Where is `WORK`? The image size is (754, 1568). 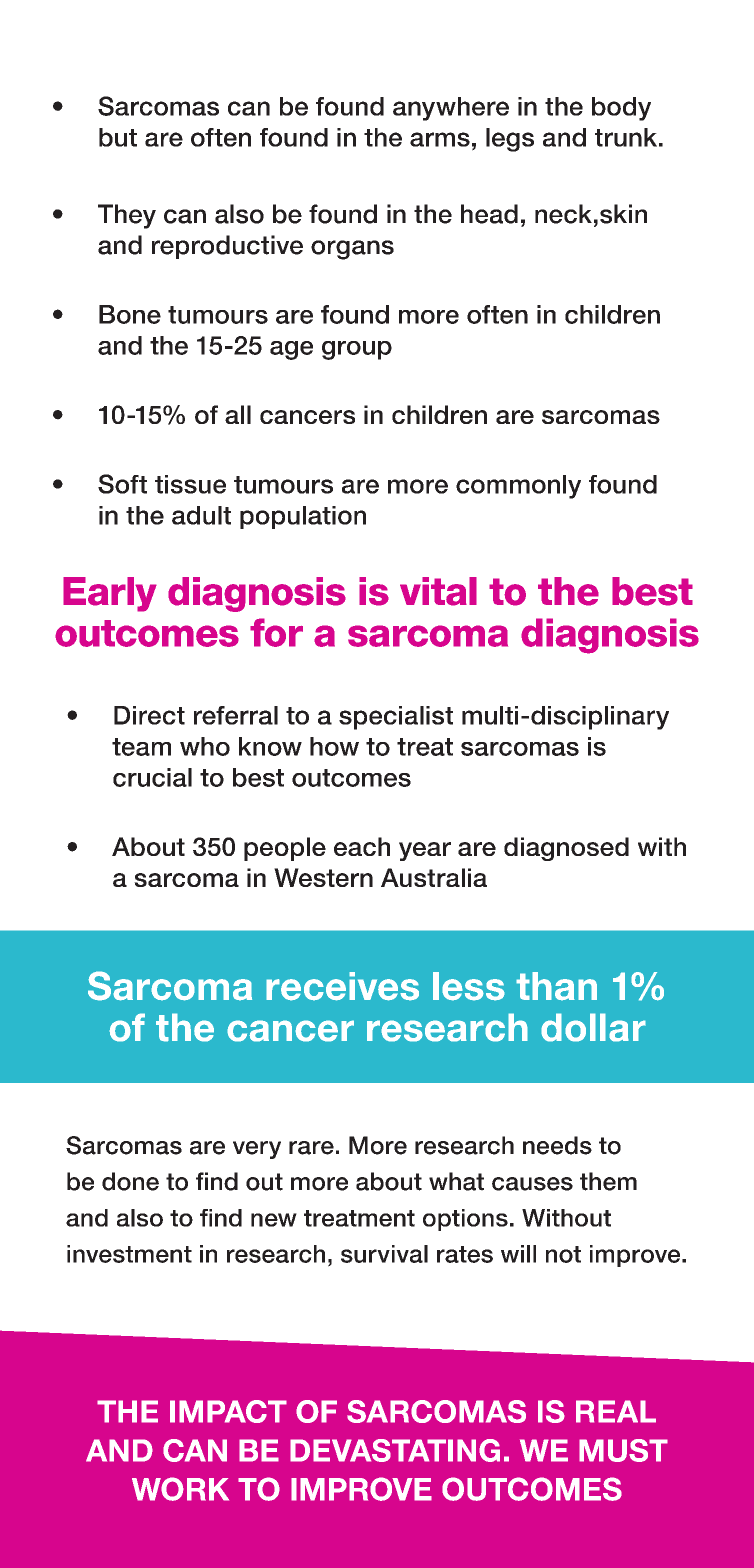 WORK is located at coordinates (180, 1489).
